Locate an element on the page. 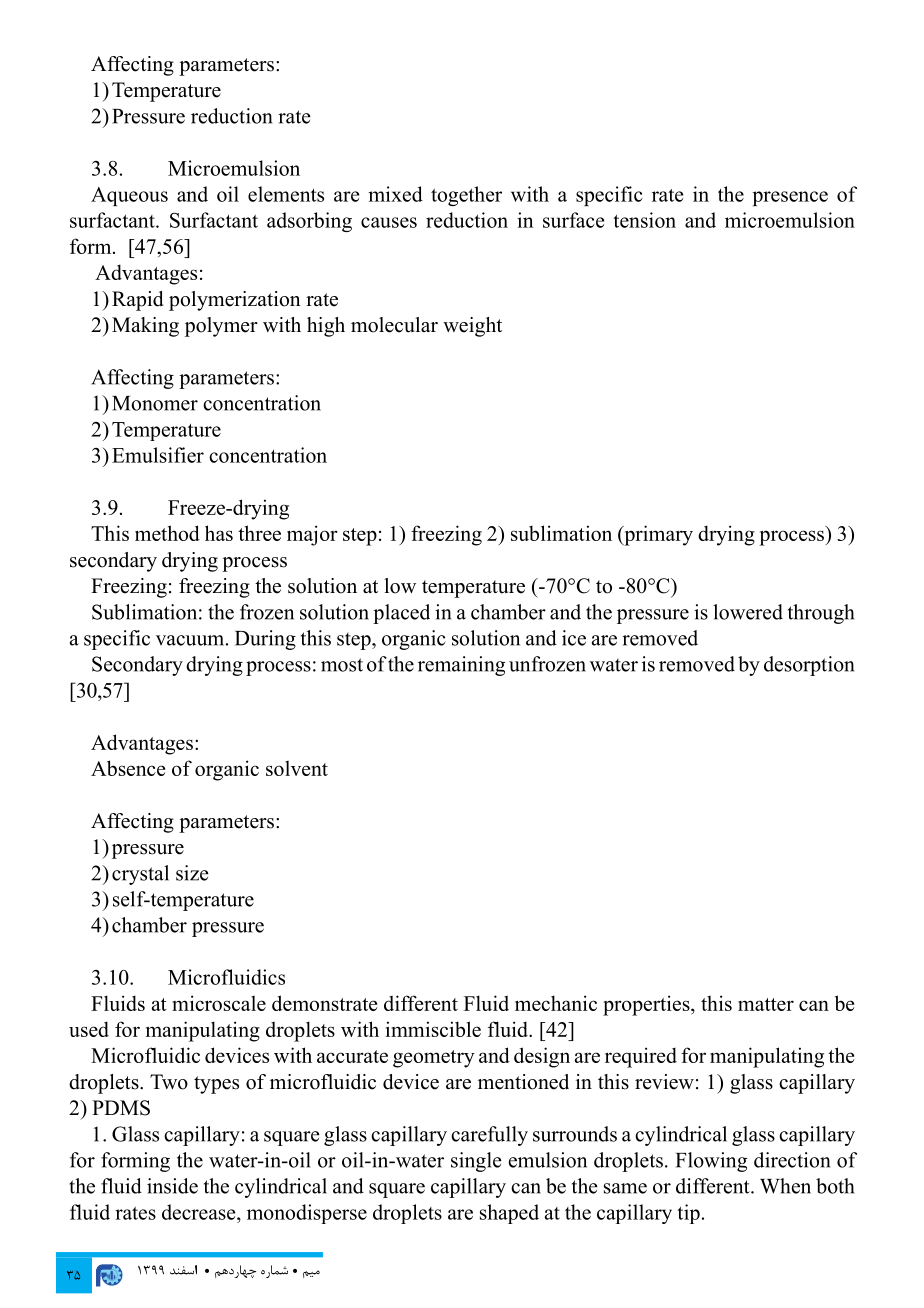 Image resolution: width=924 pixels, height=1308 pixels. solvent is located at coordinates (297, 768).
